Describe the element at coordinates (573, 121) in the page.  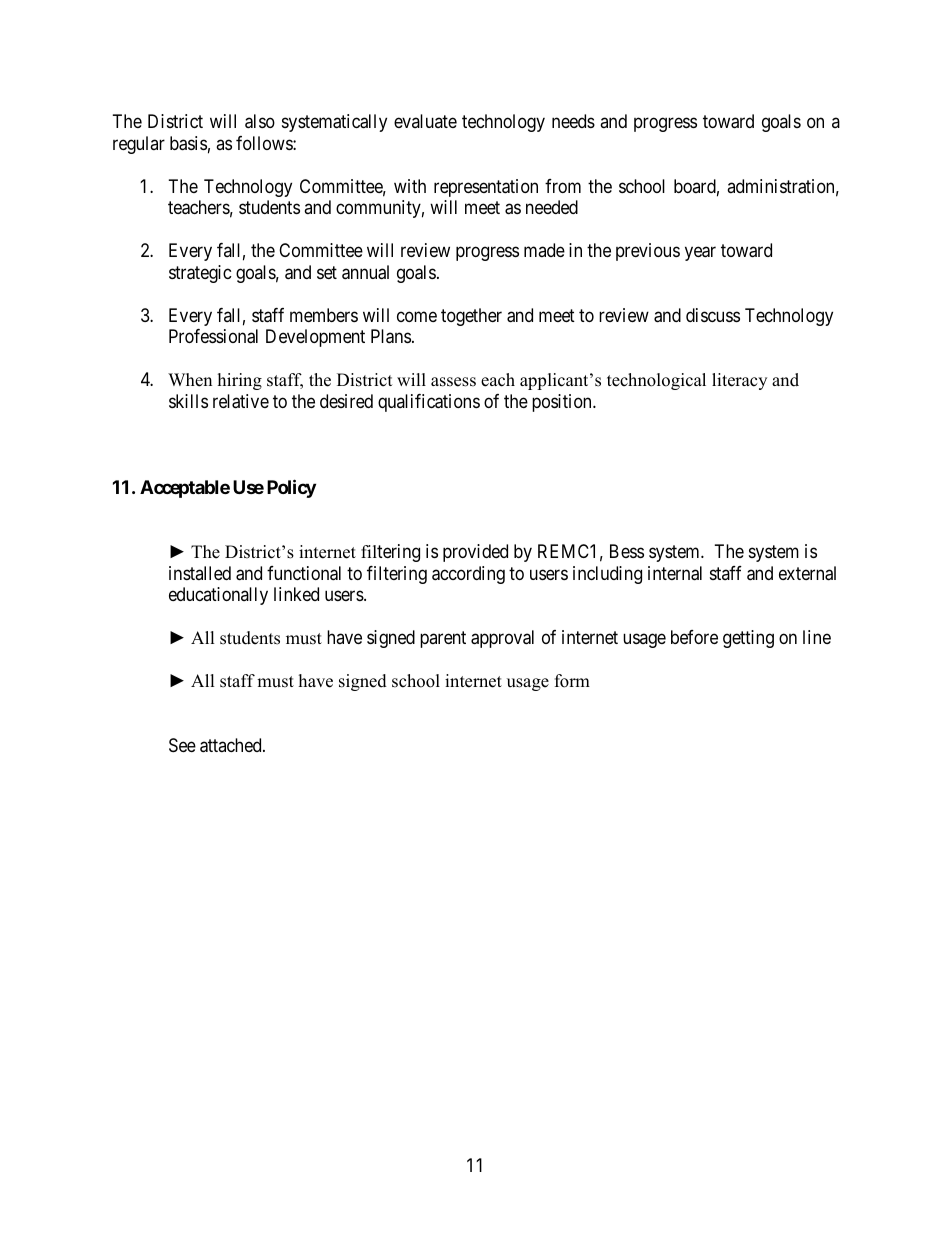
I see `needs` at that location.
